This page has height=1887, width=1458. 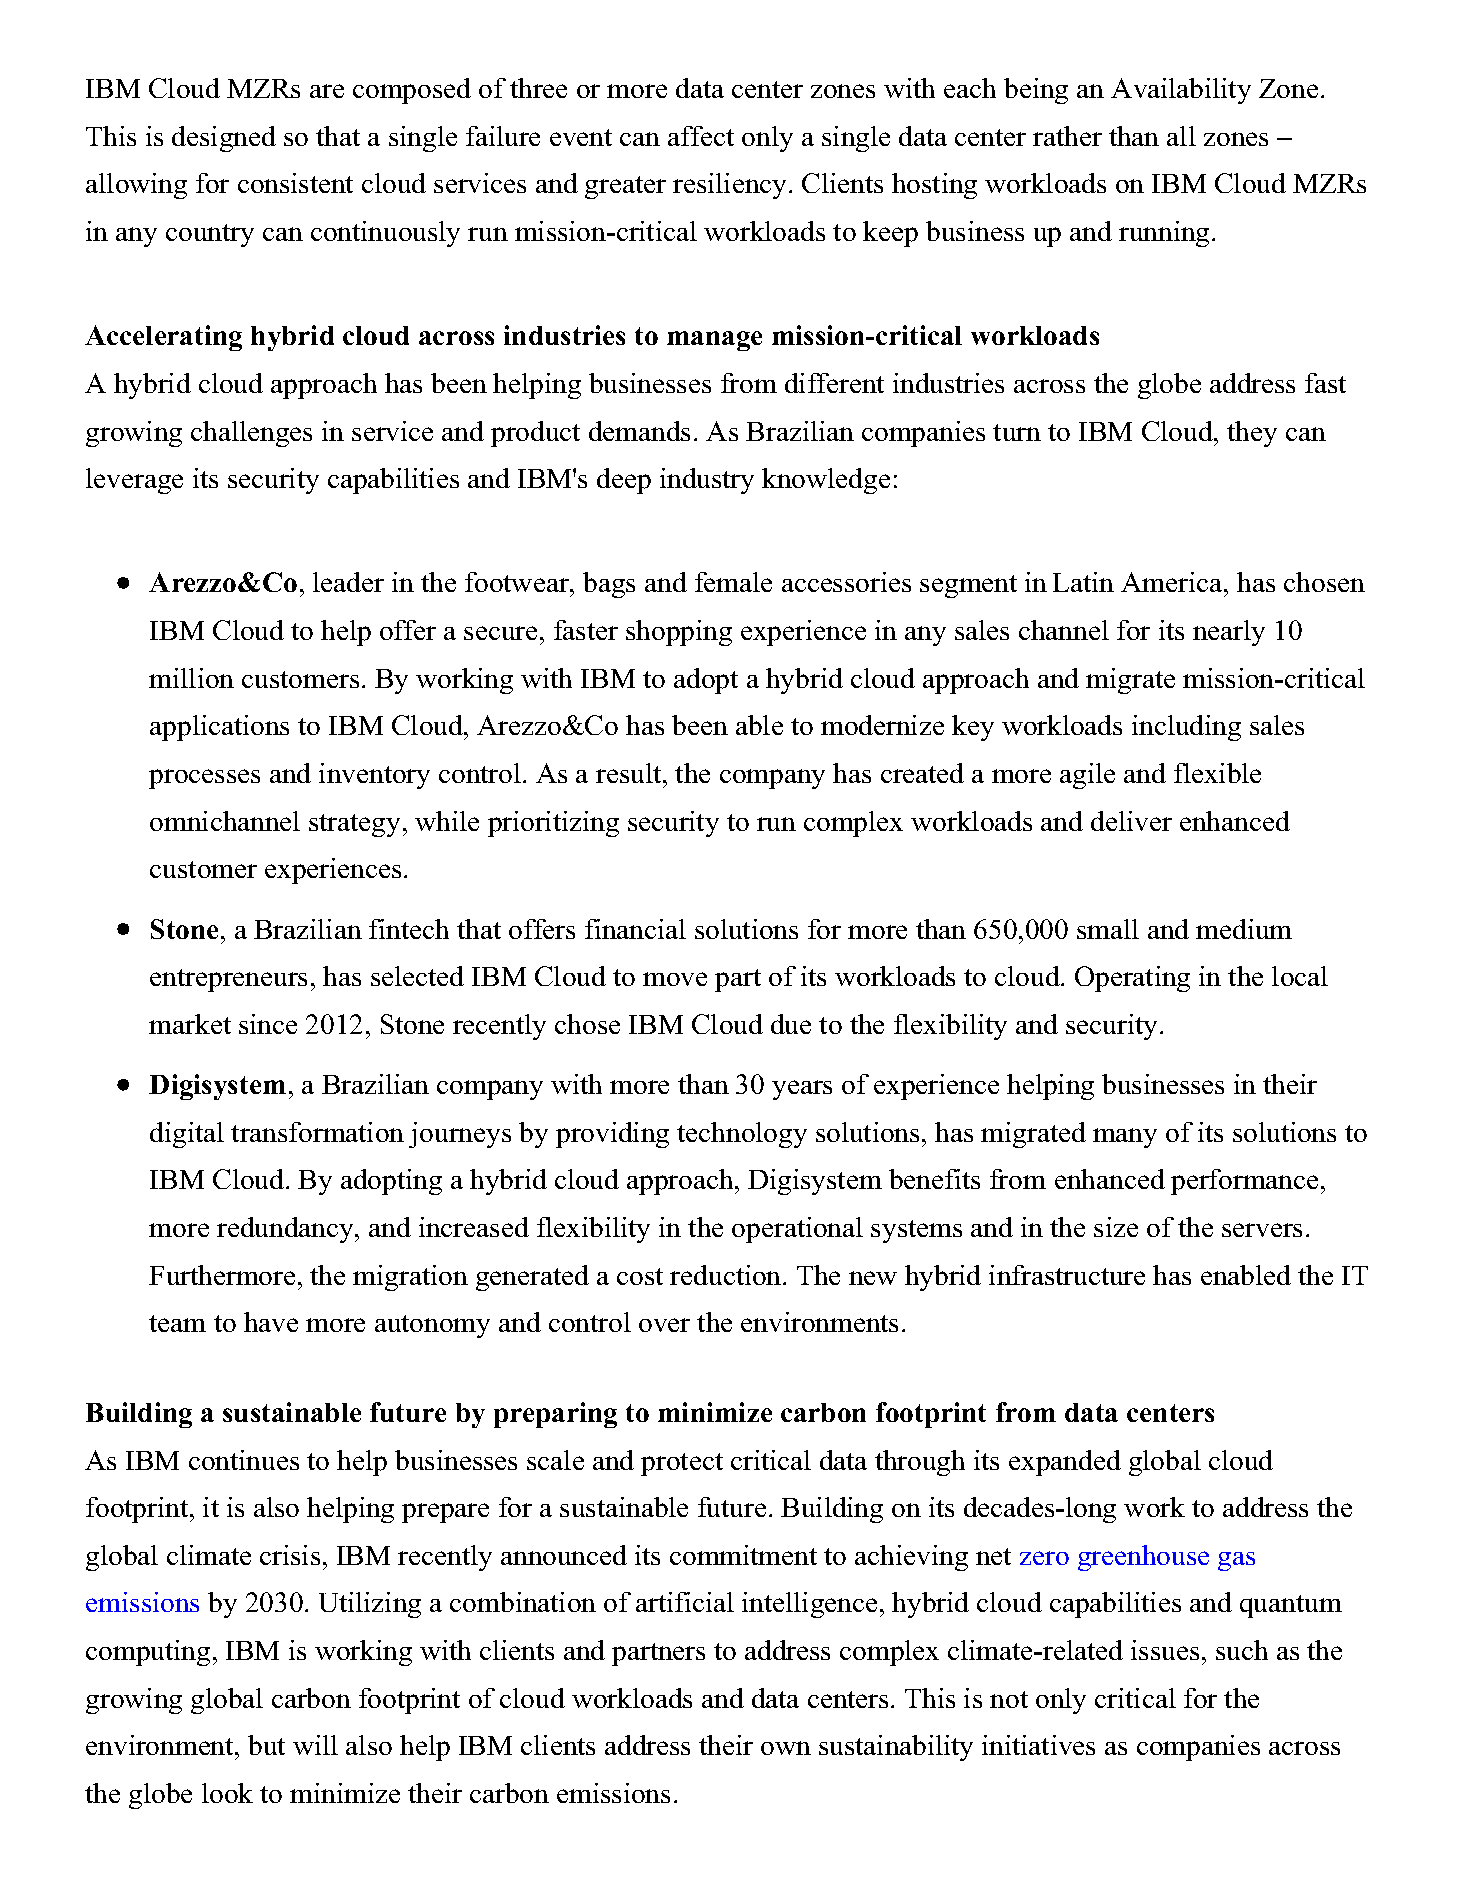 What do you see at coordinates (348, 582) in the page?
I see `leader` at bounding box center [348, 582].
